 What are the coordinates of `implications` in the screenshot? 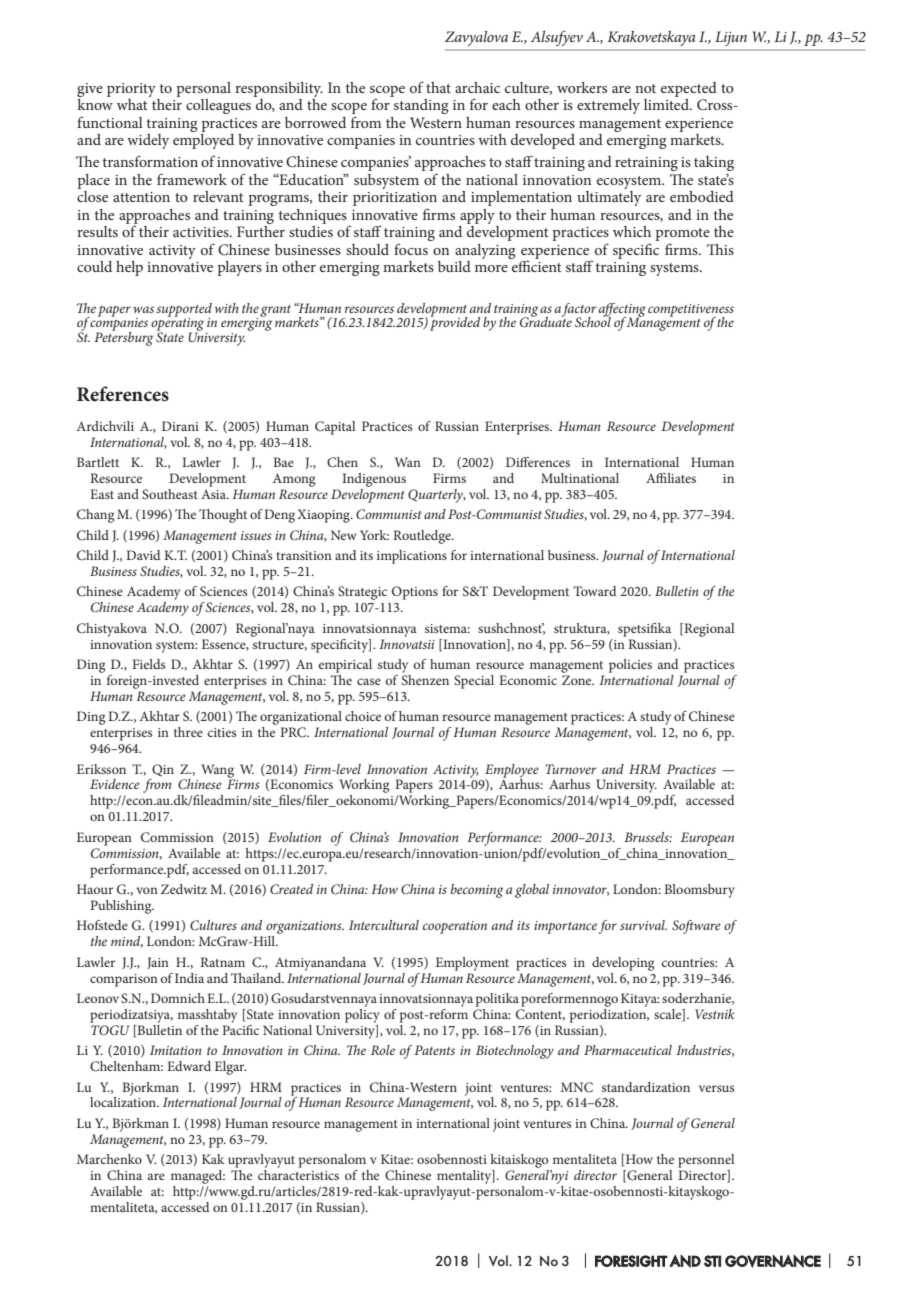 It's located at (412, 557).
